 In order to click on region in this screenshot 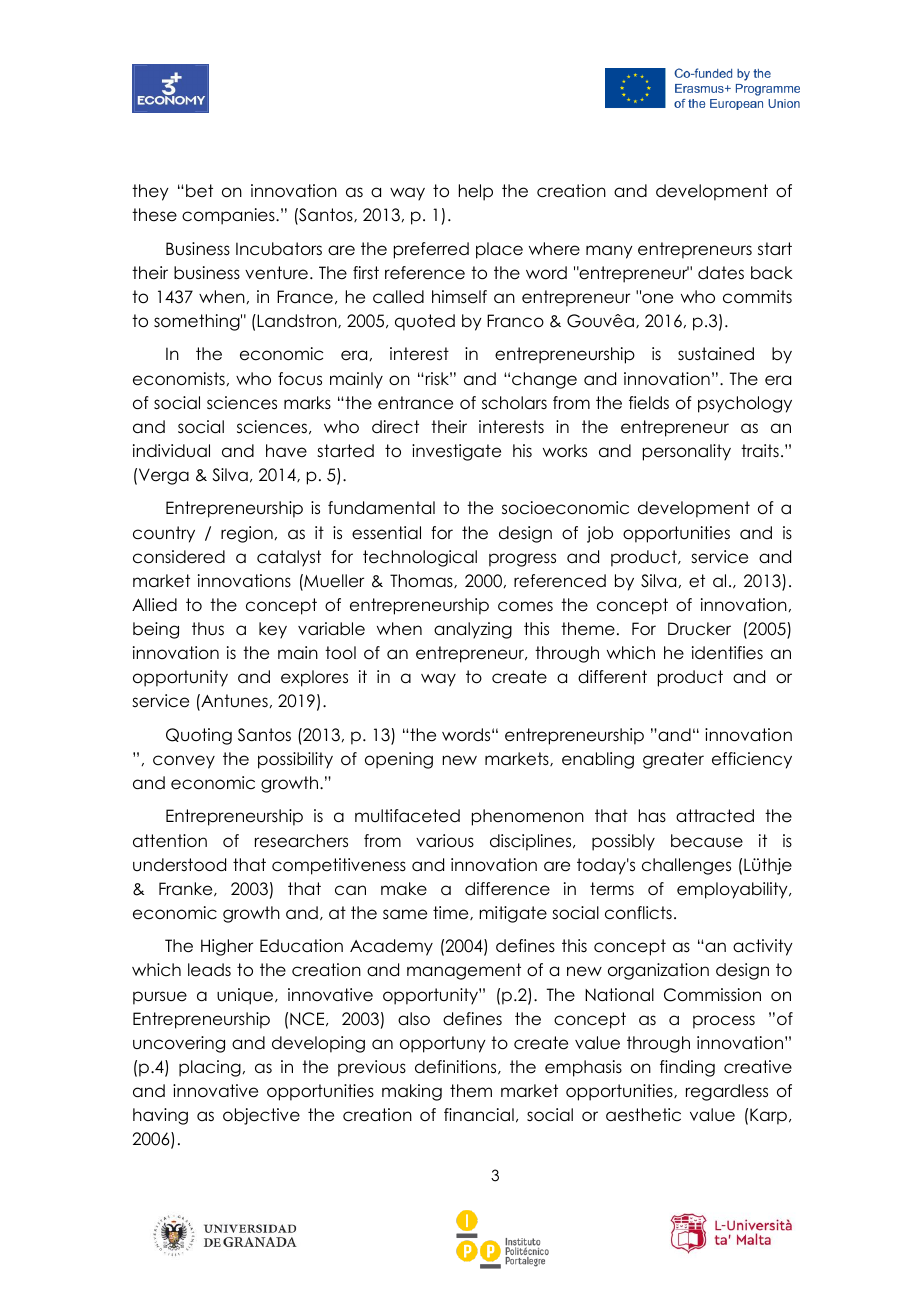, I will do `click(247, 534)`.
